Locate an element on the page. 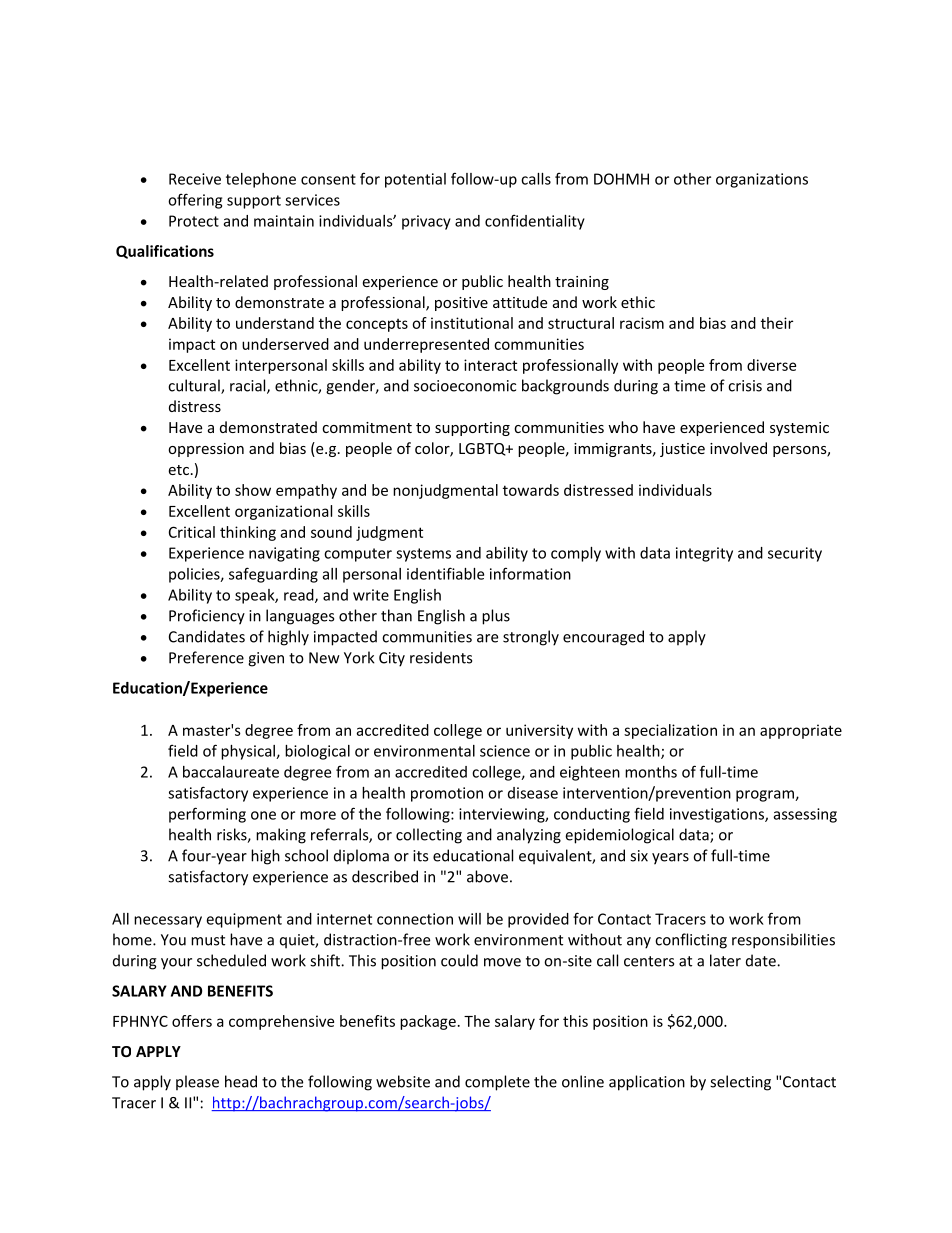 The height and width of the page is (1233, 952). involved is located at coordinates (738, 448).
